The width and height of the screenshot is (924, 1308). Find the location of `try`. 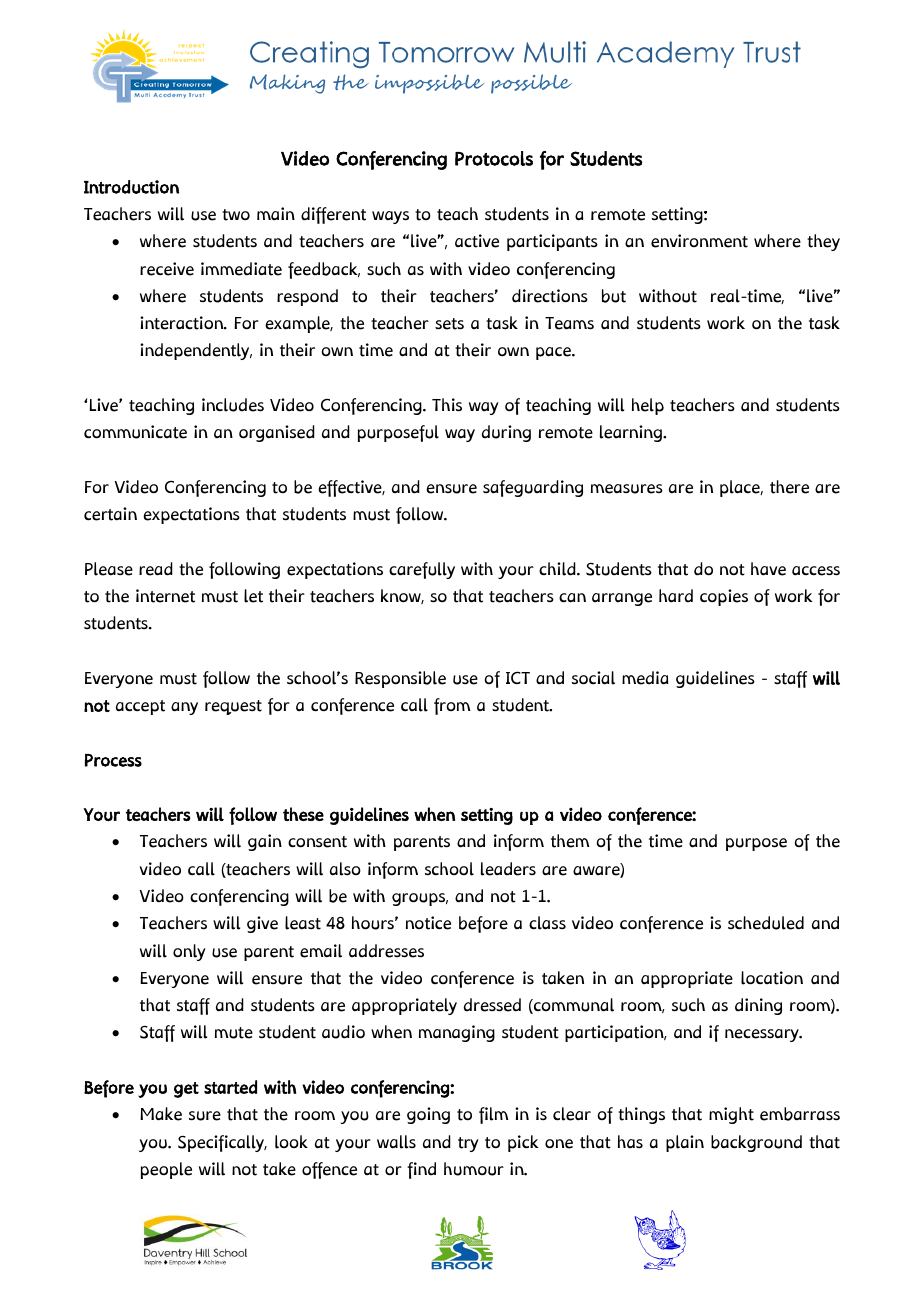

try is located at coordinates (468, 1144).
